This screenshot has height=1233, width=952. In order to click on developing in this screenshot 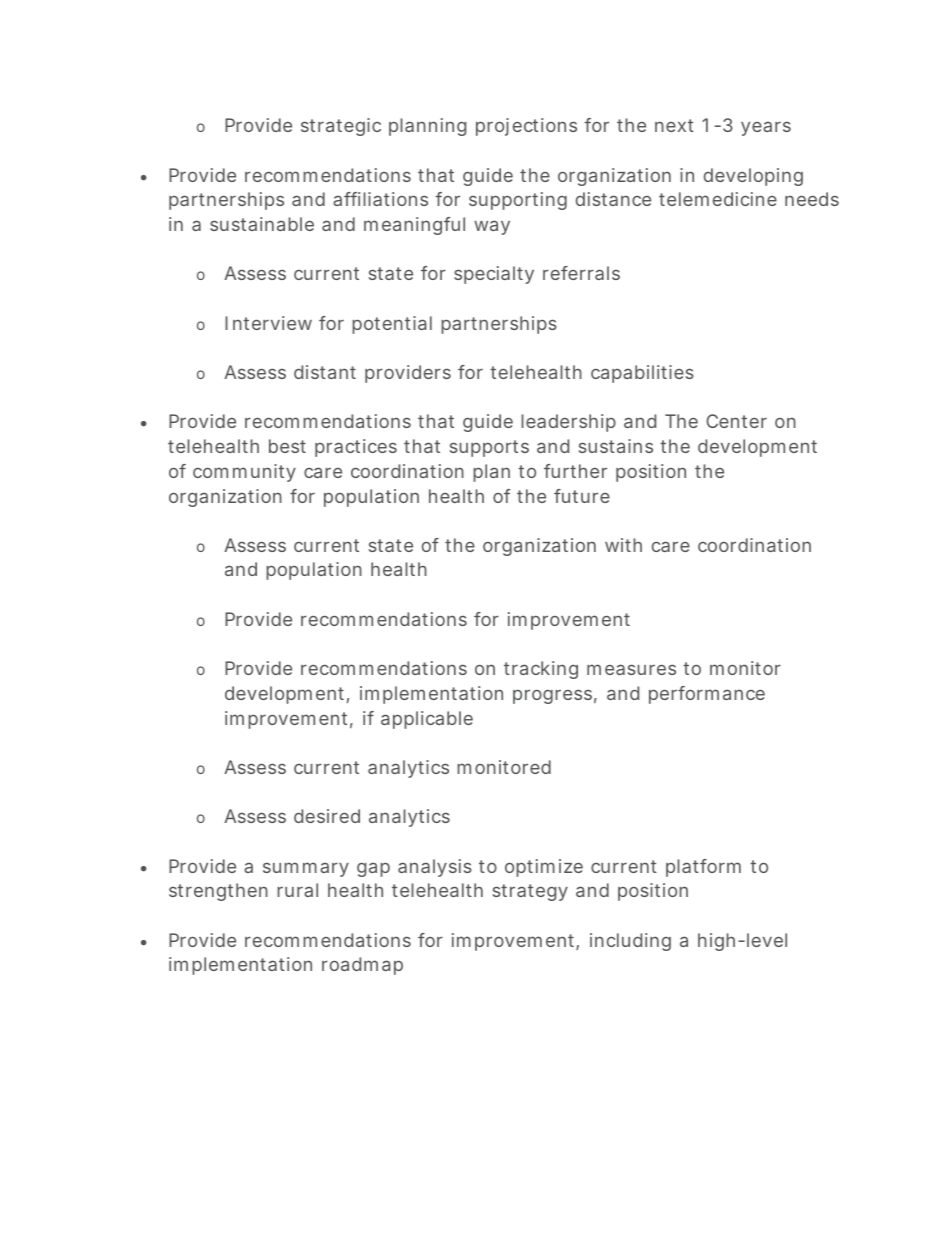, I will do `click(753, 177)`.
